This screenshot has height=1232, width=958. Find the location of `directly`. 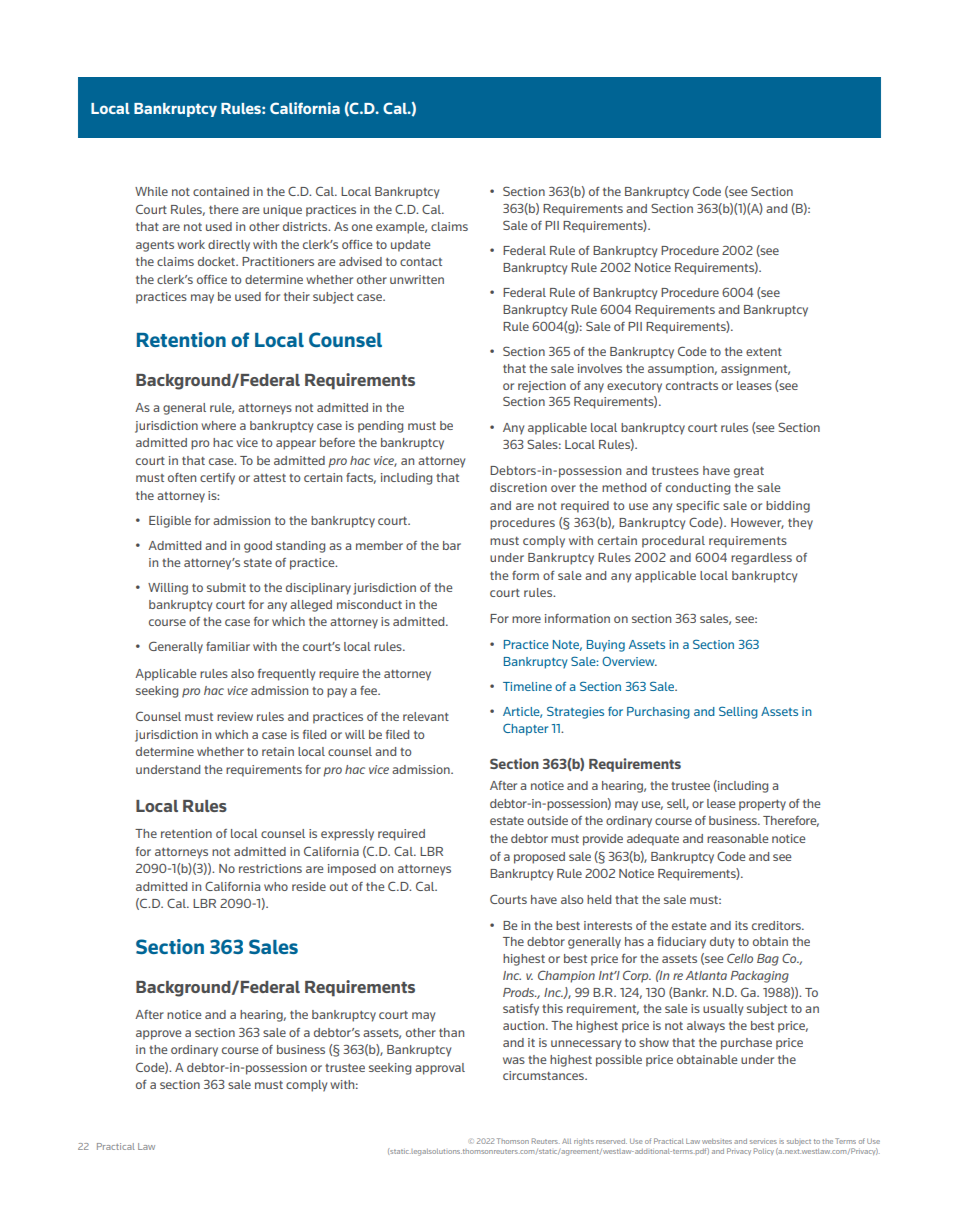

directly is located at coordinates (229, 246).
